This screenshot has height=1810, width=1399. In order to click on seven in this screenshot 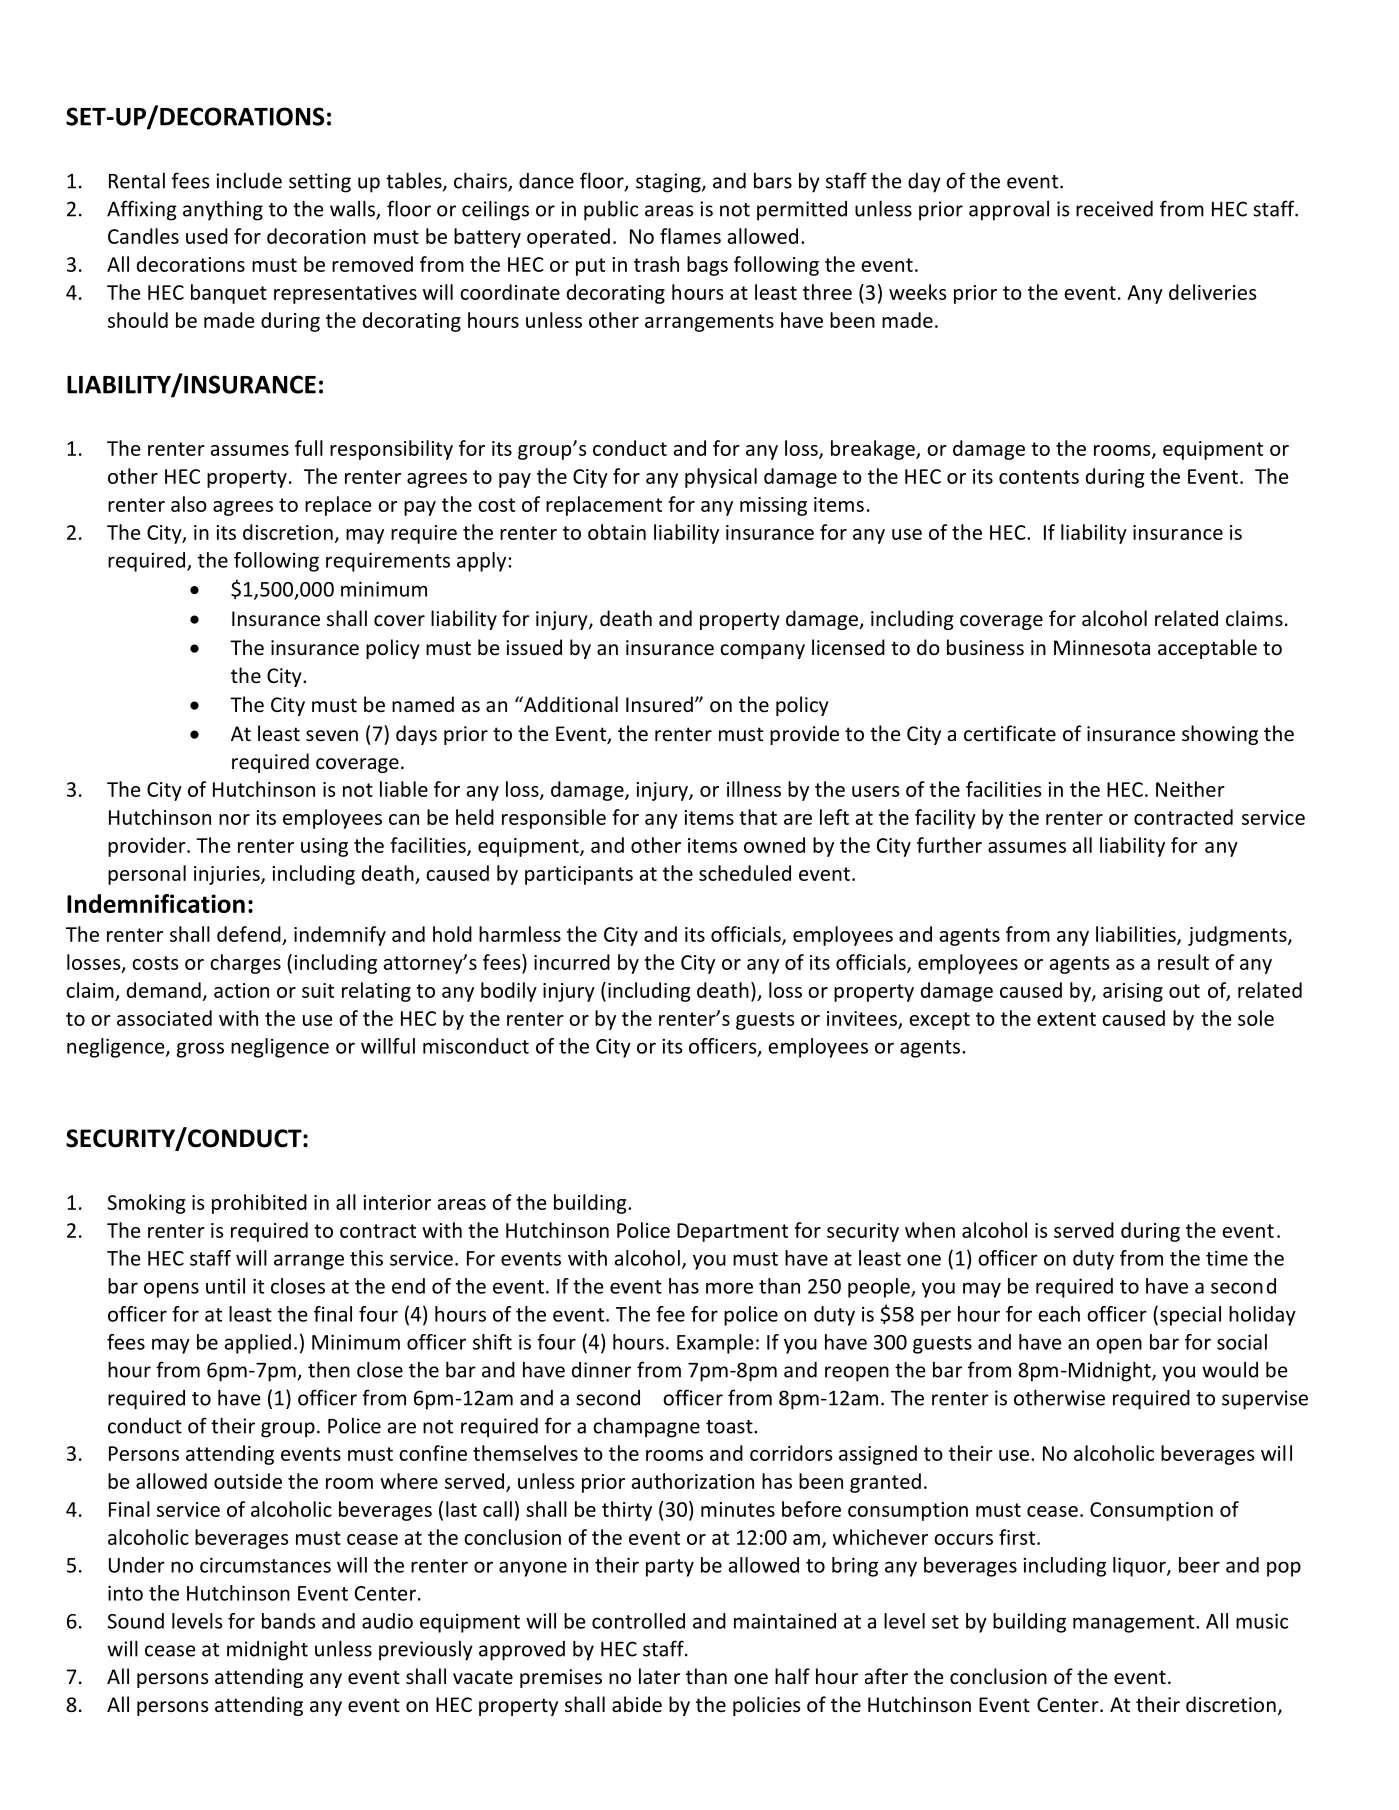, I will do `click(332, 736)`.
